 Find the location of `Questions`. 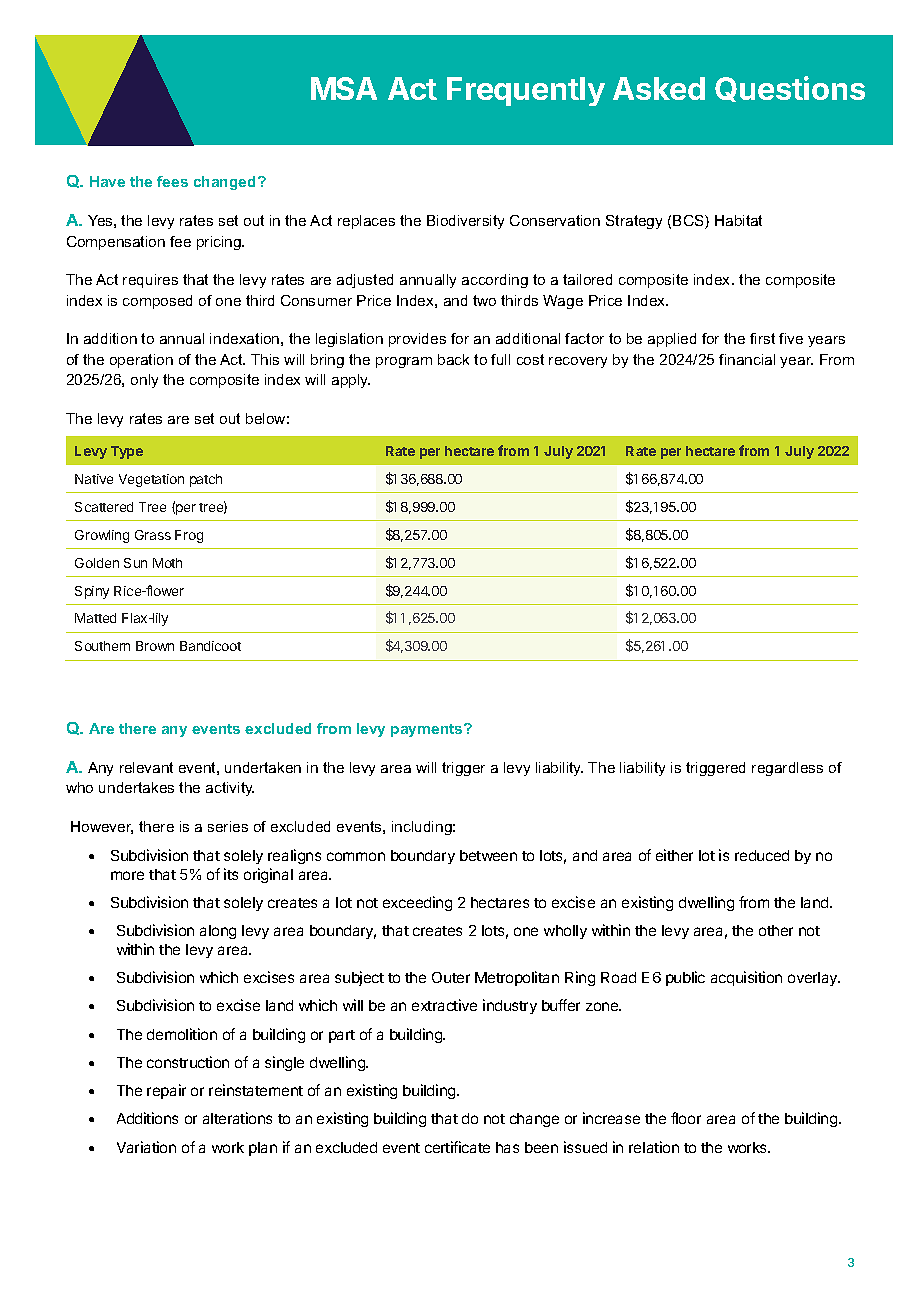

Questions is located at coordinates (790, 89).
